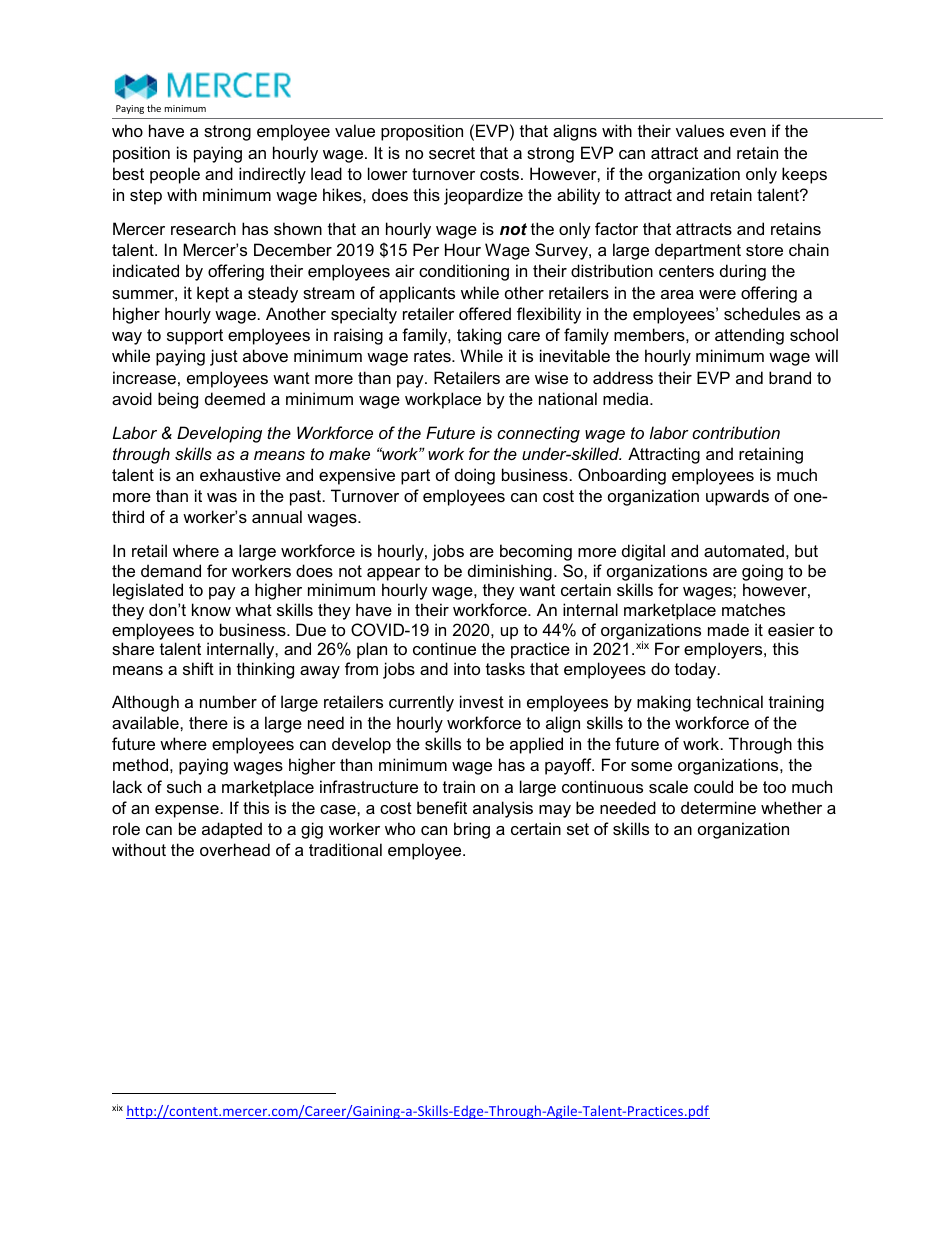  I want to click on secret, so click(452, 153).
